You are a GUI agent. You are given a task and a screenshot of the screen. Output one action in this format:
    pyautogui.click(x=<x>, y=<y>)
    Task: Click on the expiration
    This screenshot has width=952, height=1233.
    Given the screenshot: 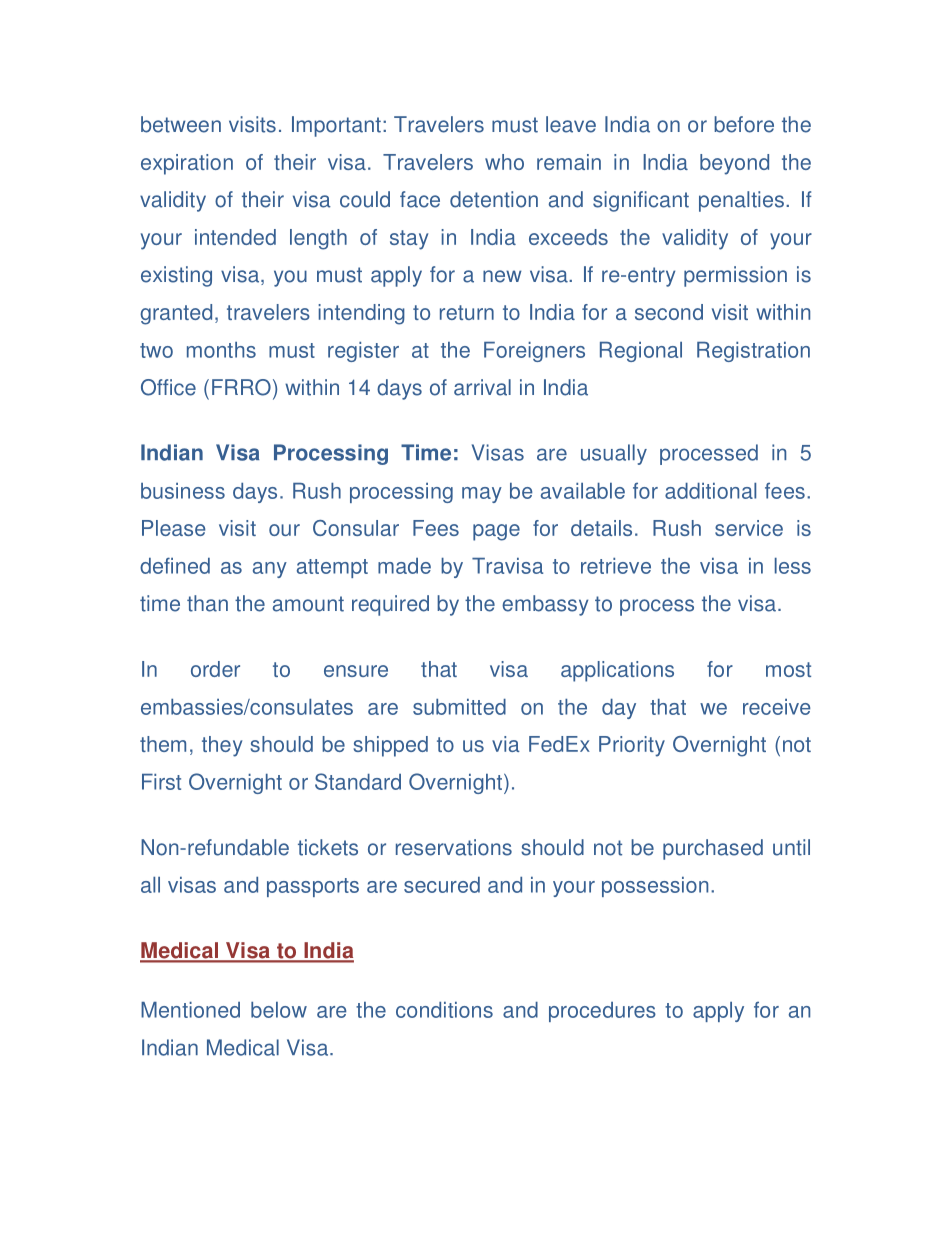 What is the action you would take?
    pyautogui.click(x=187, y=164)
